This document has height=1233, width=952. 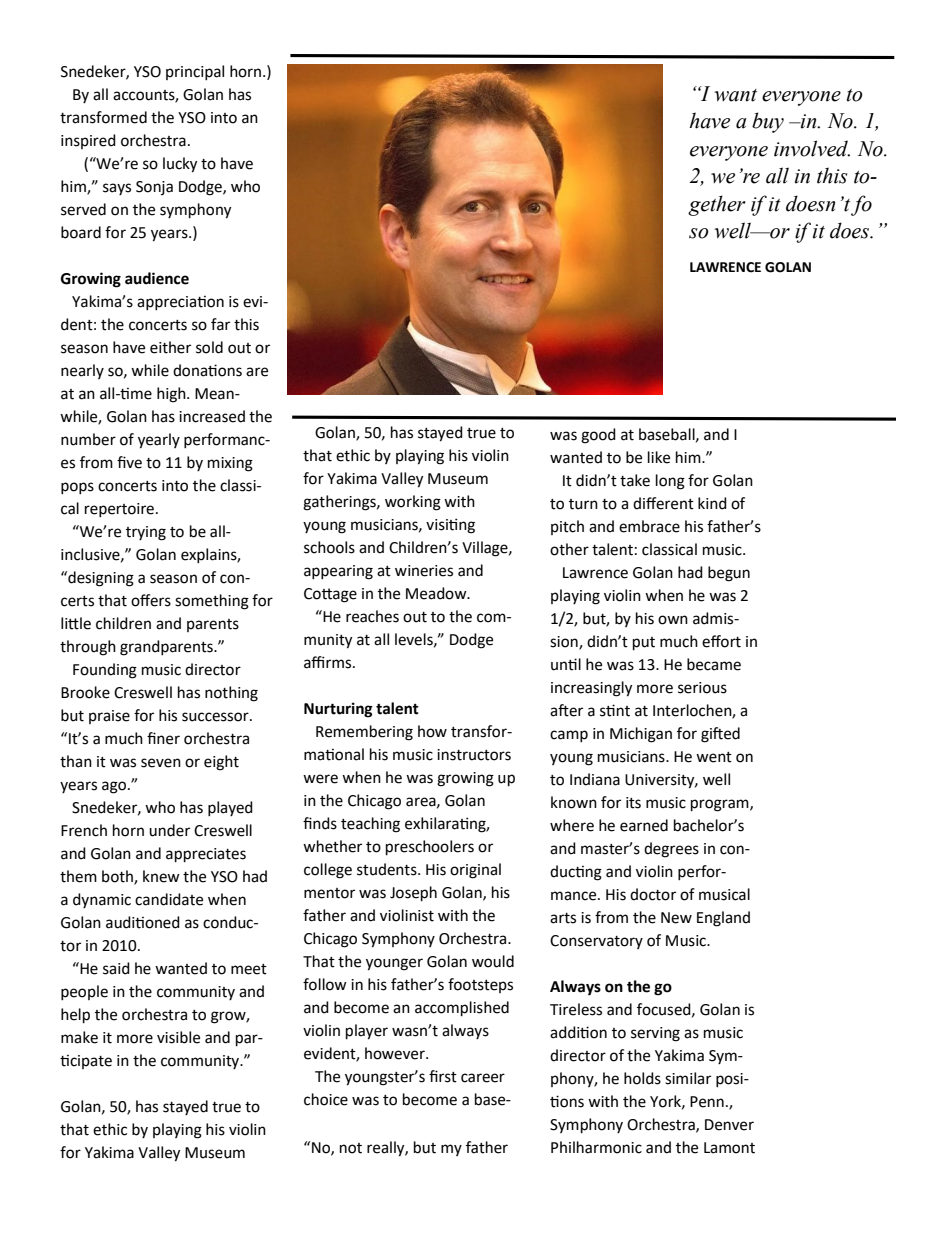 I want to click on lucky, so click(x=180, y=165).
